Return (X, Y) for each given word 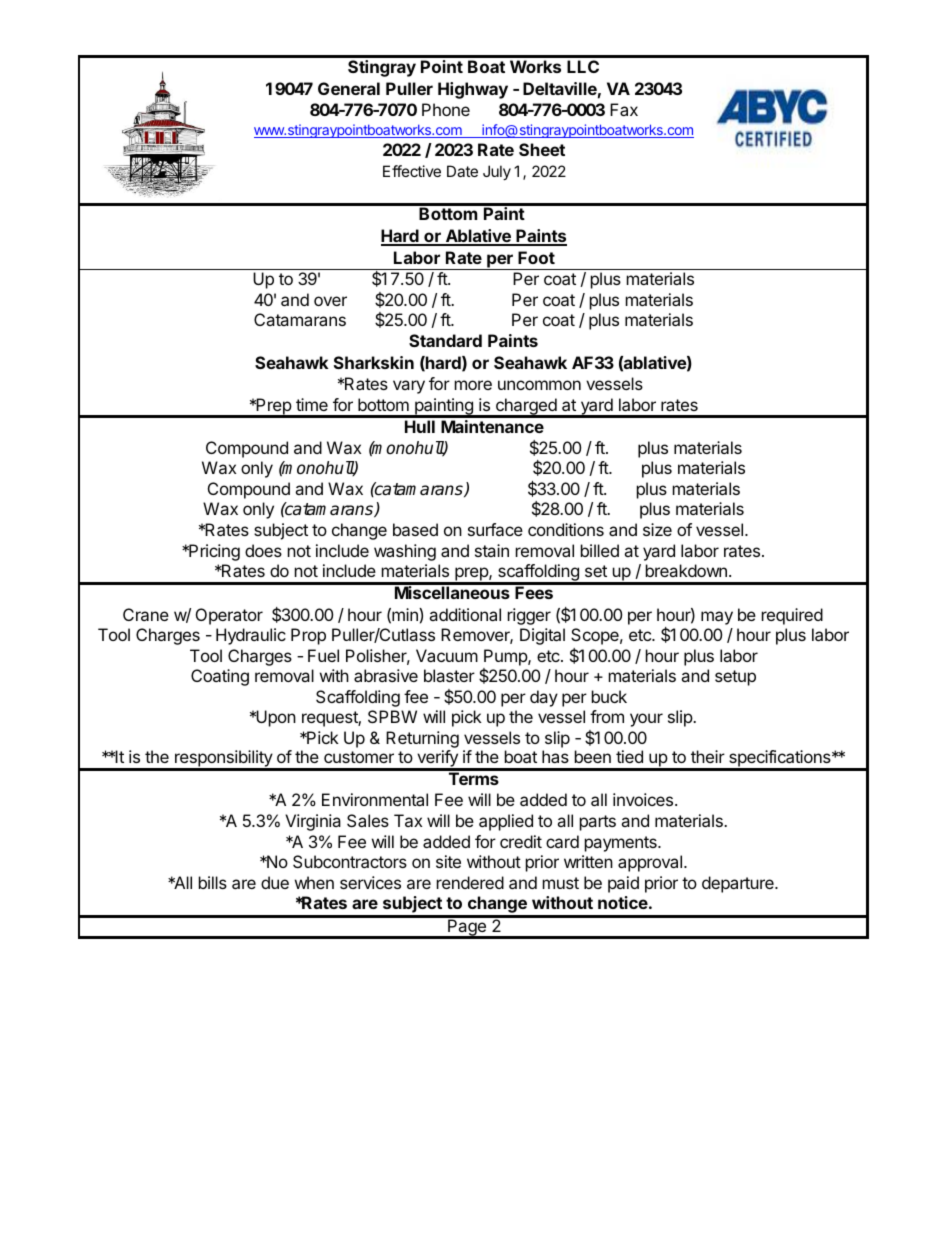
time (312, 404)
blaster (449, 675)
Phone (446, 109)
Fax (624, 109)
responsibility (223, 760)
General (349, 88)
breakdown (686, 570)
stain (492, 550)
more (473, 385)
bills (213, 882)
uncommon (539, 385)
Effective (412, 171)
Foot (536, 257)
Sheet (542, 149)
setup (735, 678)
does (263, 550)
